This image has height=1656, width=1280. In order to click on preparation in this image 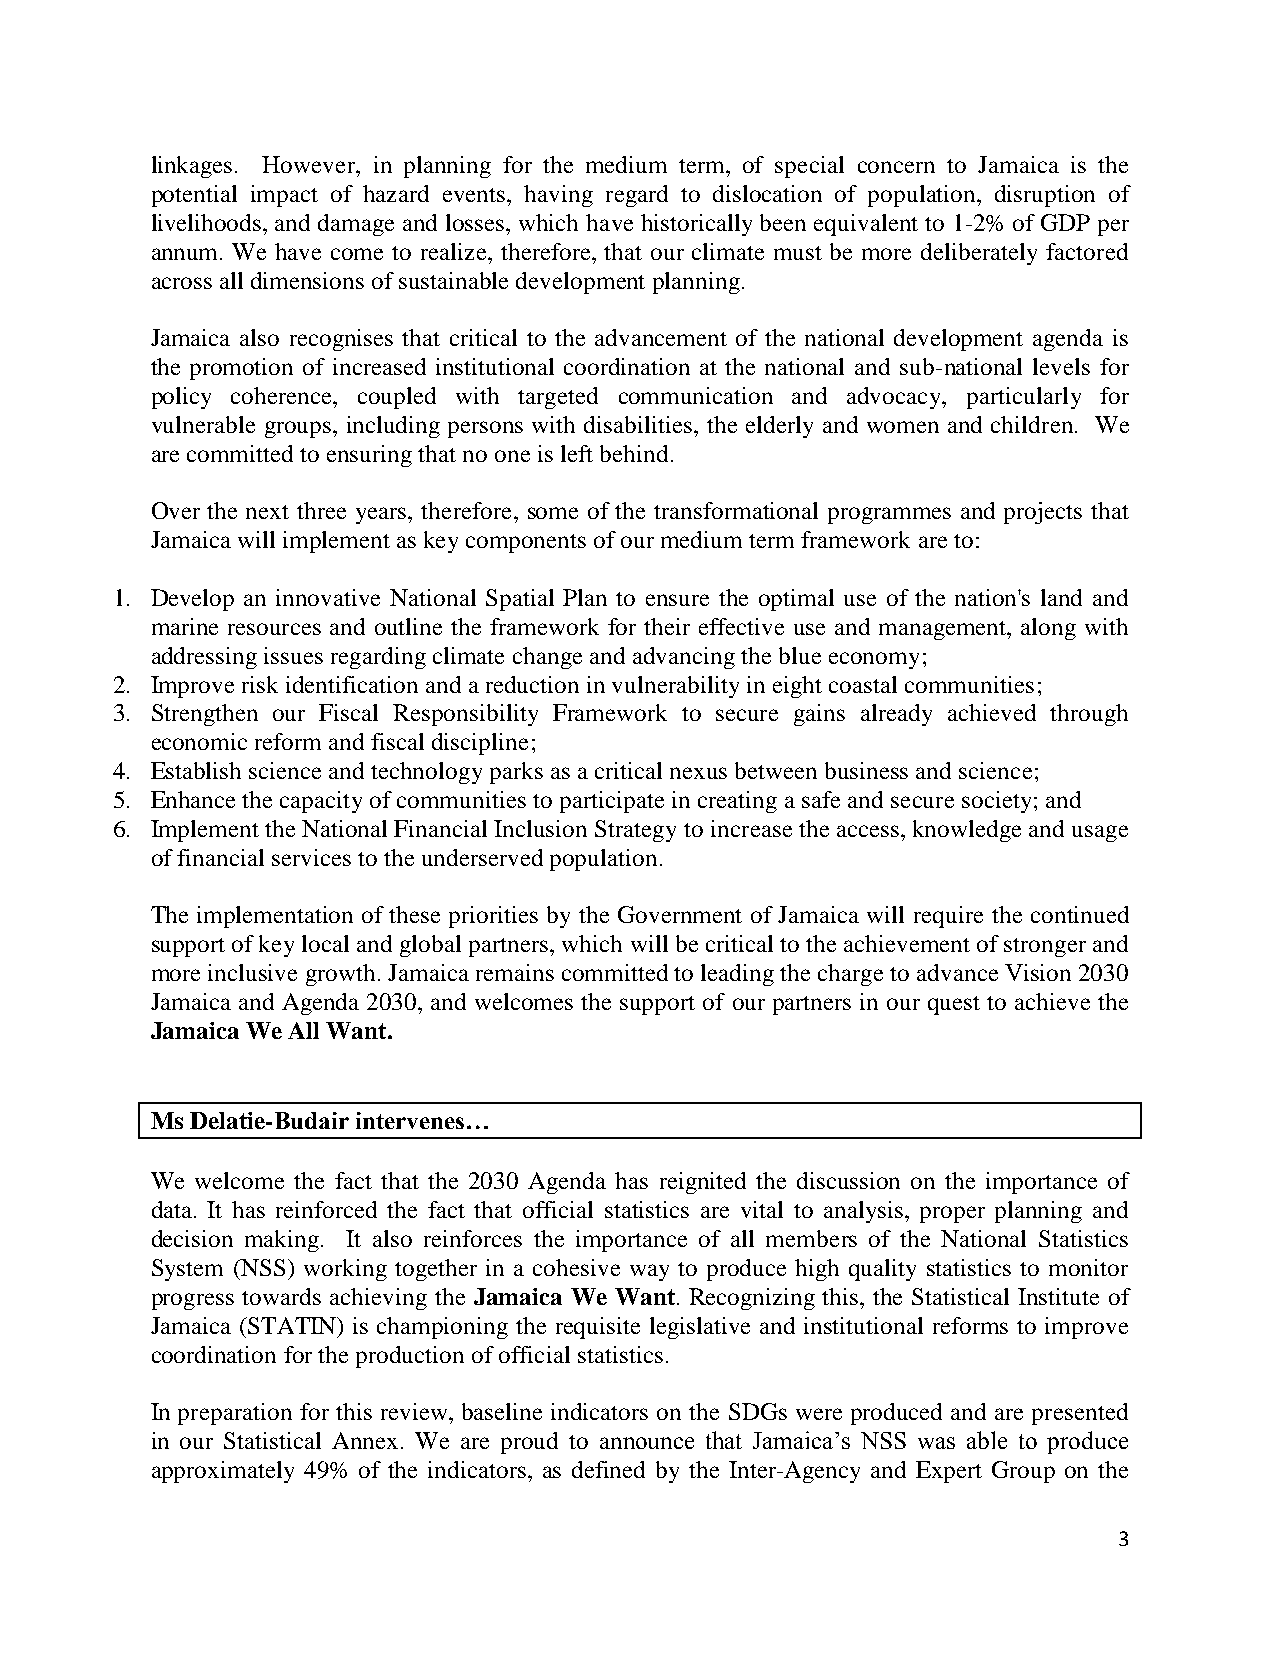, I will do `click(235, 1414)`.
